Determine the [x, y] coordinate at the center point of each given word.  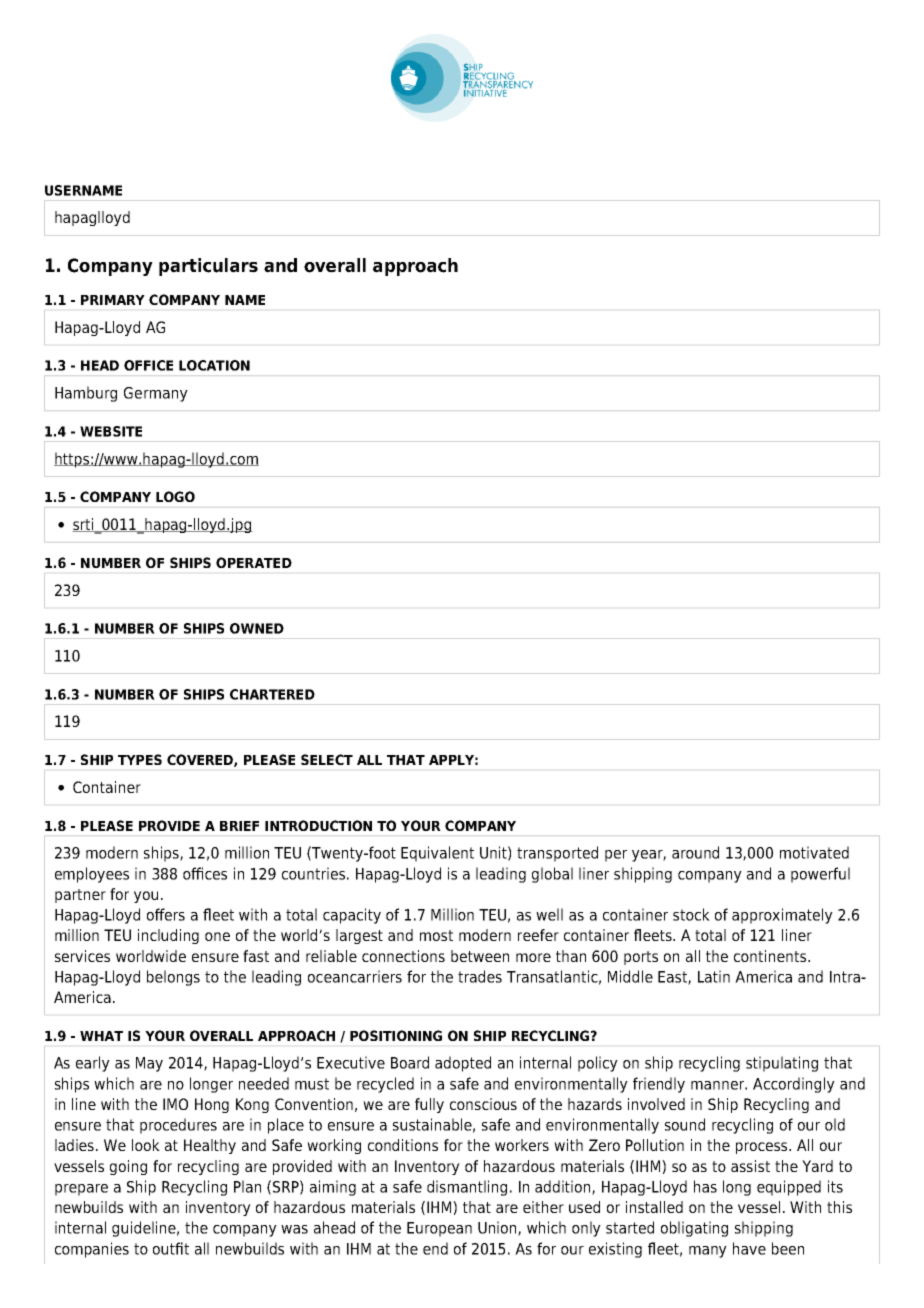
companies [92, 1250]
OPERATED [254, 562]
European [439, 1229]
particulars [208, 267]
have [749, 1248]
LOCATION [214, 365]
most [436, 935]
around [695, 852]
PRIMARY [113, 300]
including [168, 936]
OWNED [257, 628]
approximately [782, 916]
